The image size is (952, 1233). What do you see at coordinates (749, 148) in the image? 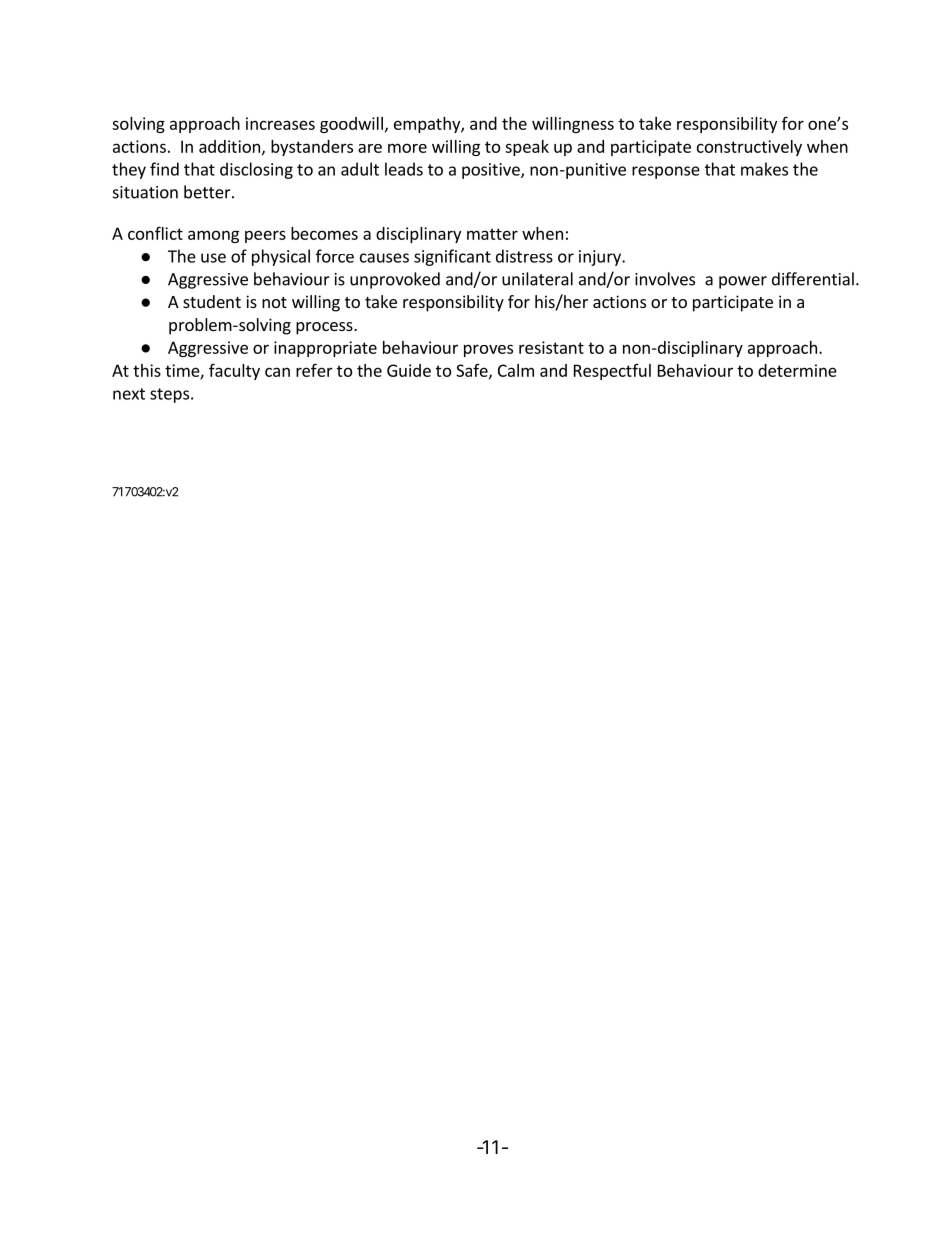
I see `constructively` at bounding box center [749, 148].
